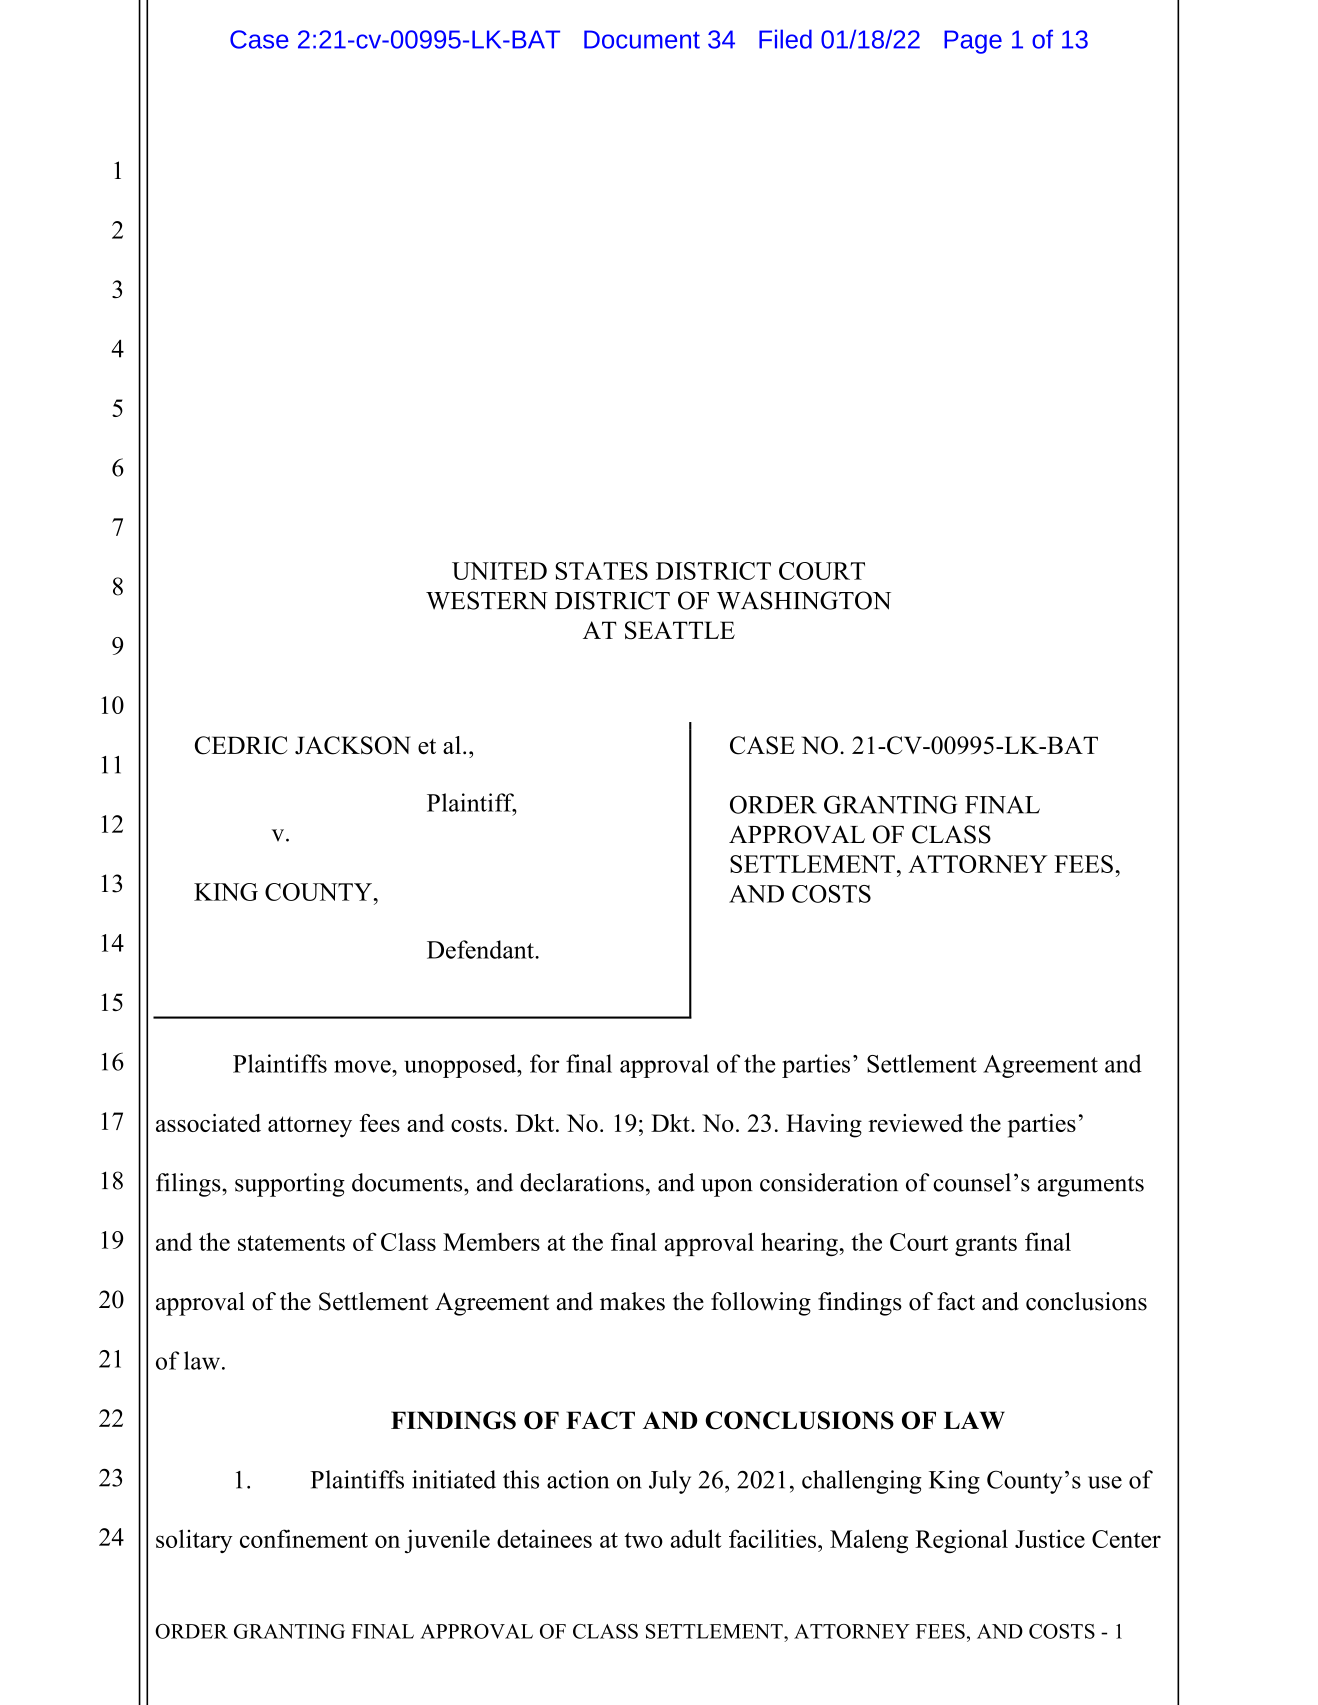 The height and width of the screenshot is (1705, 1318). Describe the element at coordinates (481, 949) in the screenshot. I see `Defendant` at that location.
